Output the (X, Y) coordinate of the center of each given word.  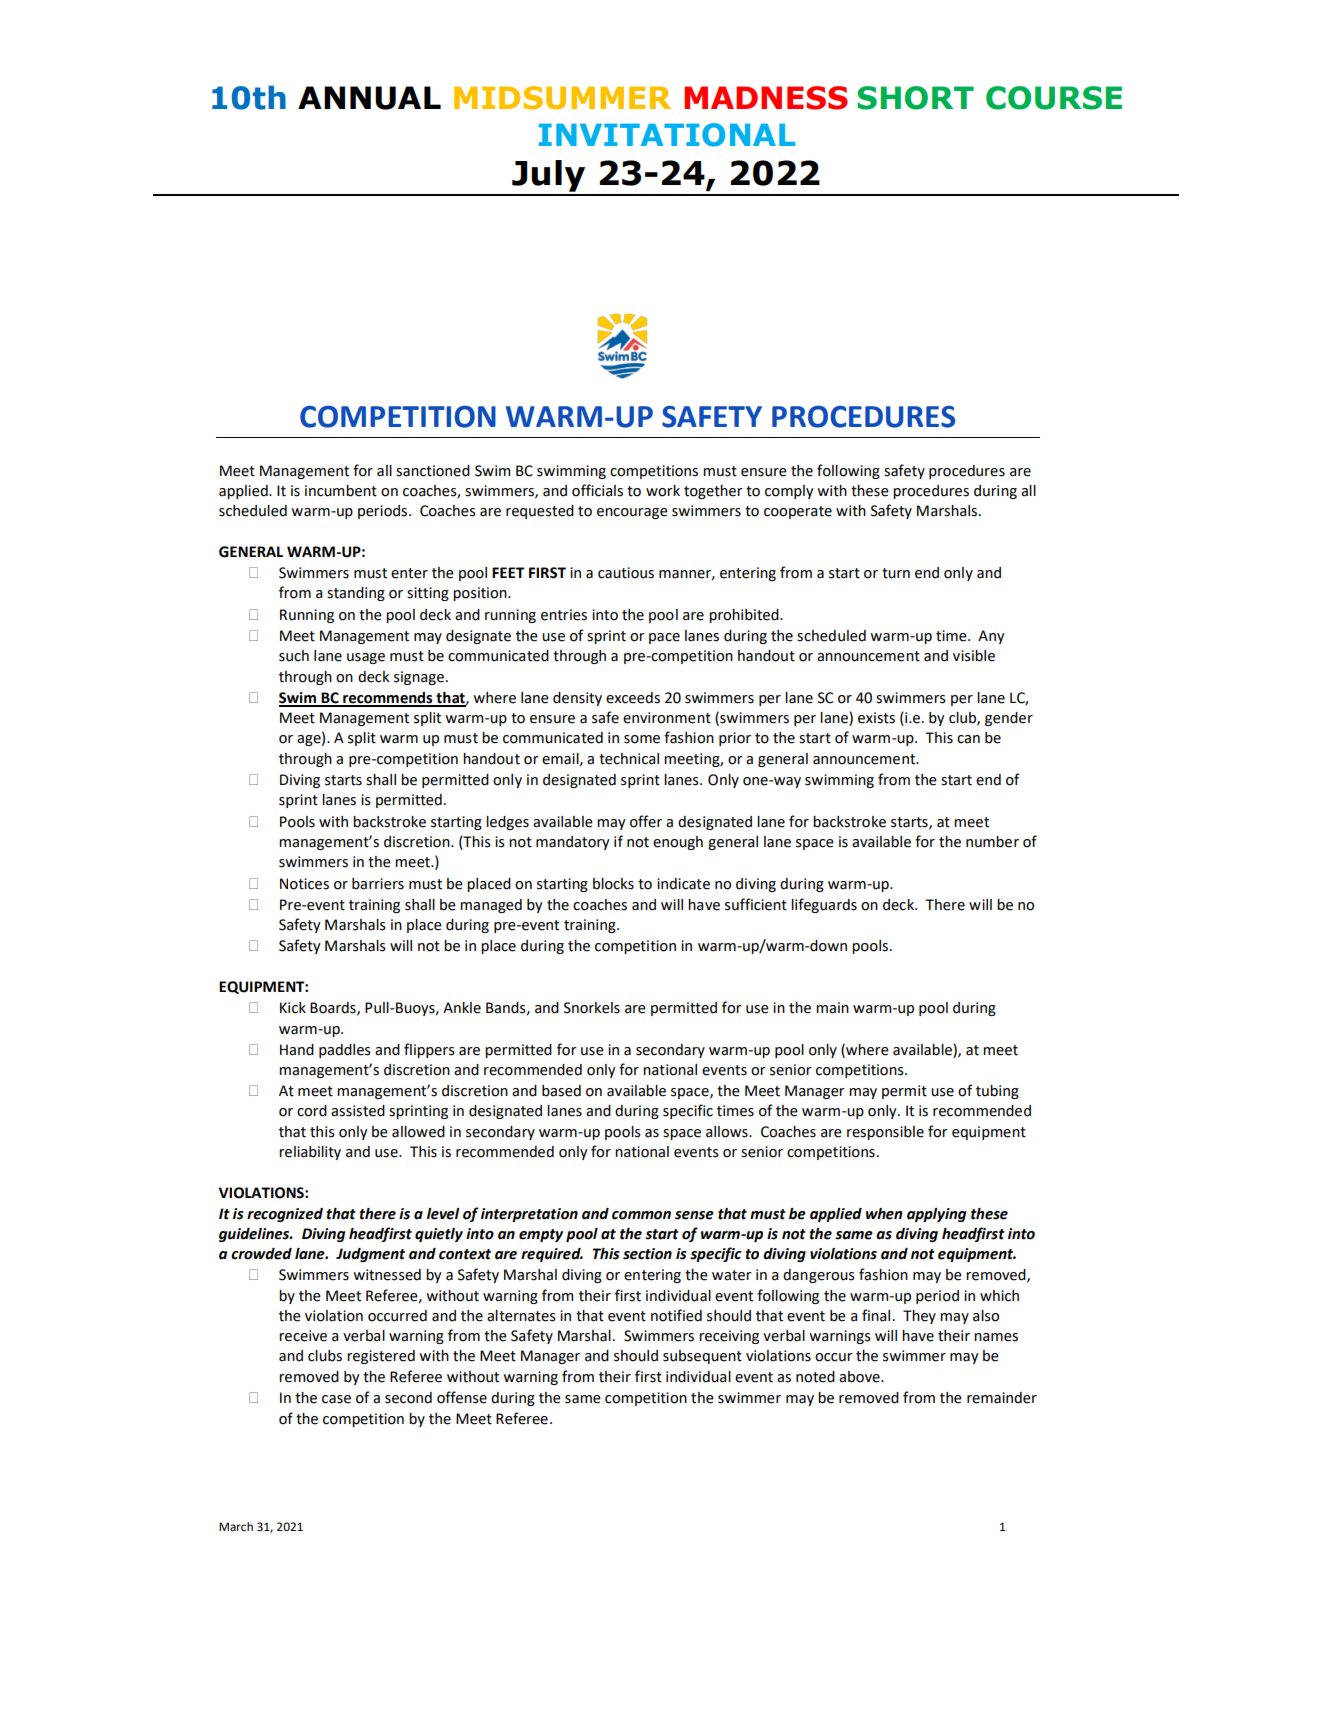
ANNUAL (369, 98)
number (992, 842)
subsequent (702, 1357)
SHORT (915, 98)
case (336, 1399)
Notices (304, 884)
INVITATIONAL (667, 135)
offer (646, 821)
